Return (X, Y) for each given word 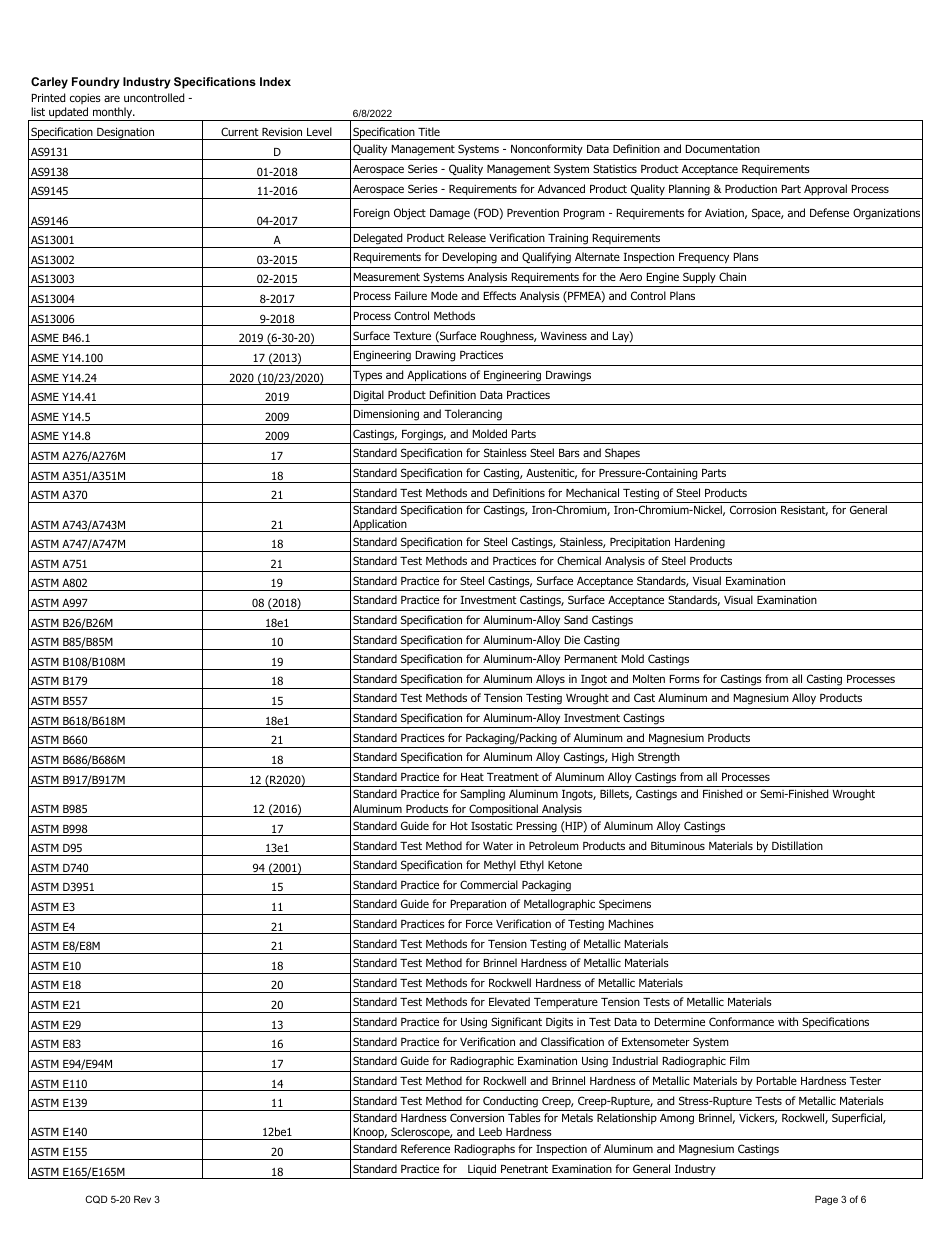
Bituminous (678, 846)
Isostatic (492, 826)
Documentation (723, 149)
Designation (126, 133)
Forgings (424, 435)
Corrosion (753, 509)
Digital (369, 396)
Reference (425, 1148)
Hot (459, 826)
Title (429, 133)
